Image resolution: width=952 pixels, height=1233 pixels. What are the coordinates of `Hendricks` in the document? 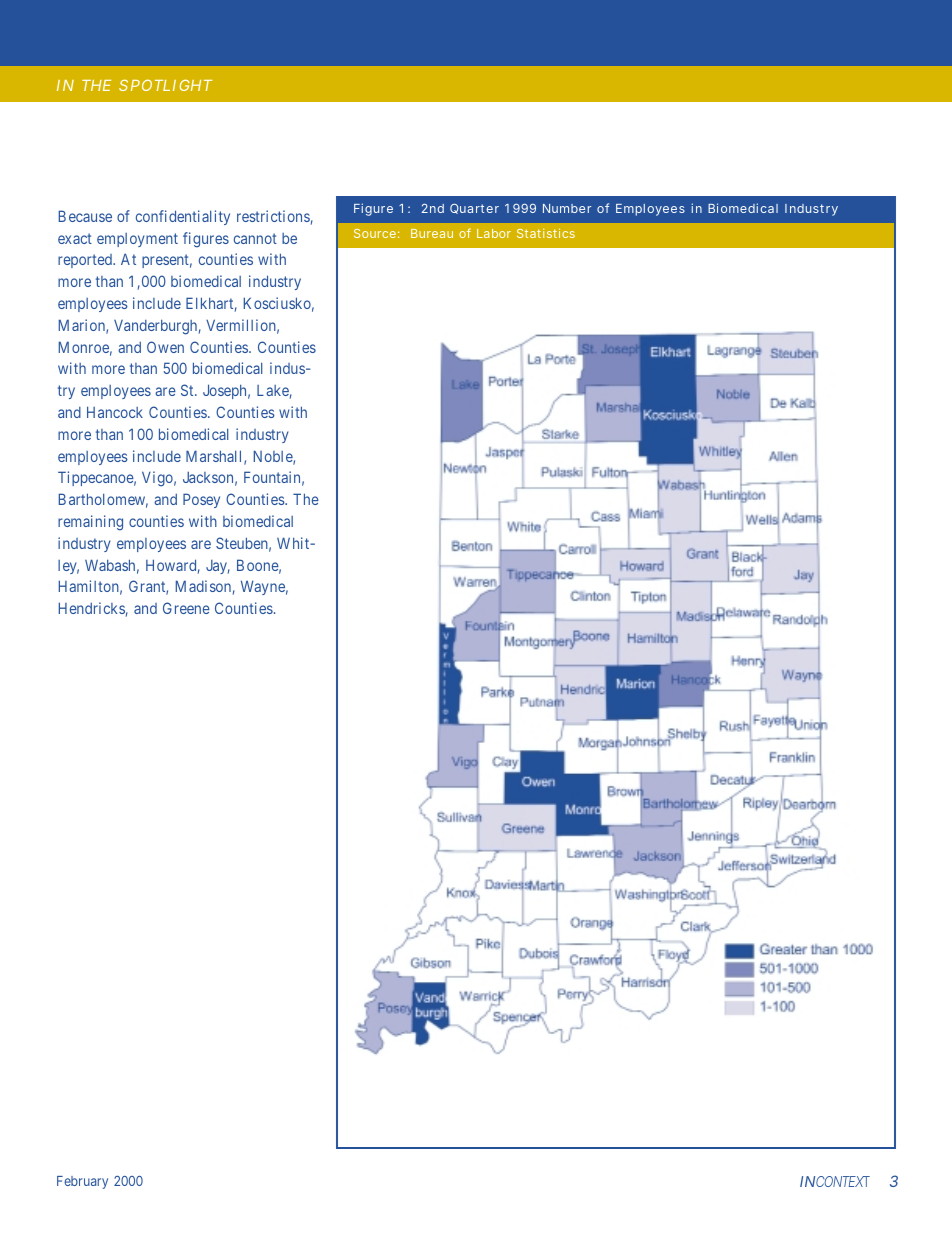 It's located at (92, 608).
